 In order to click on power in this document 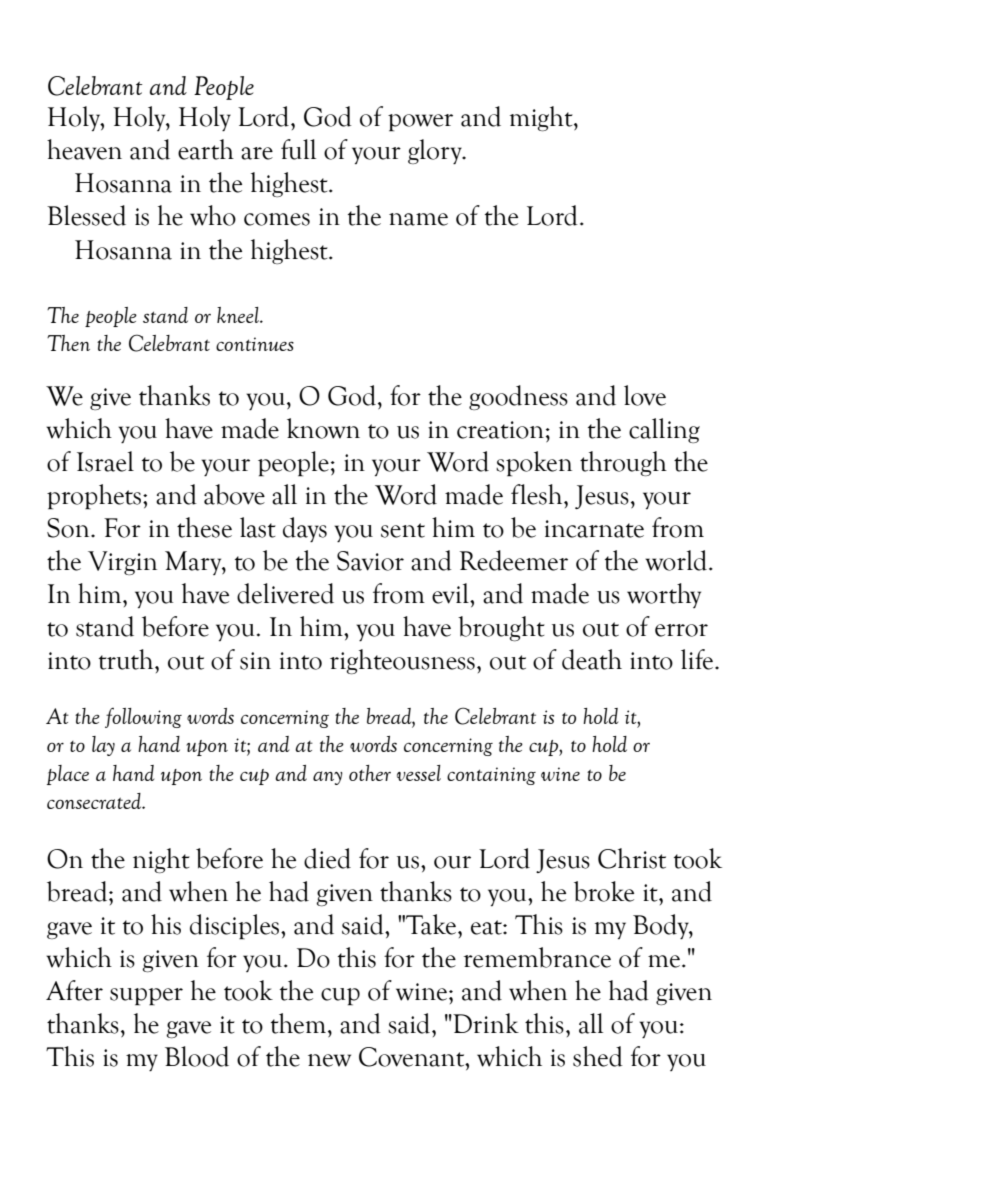, I will do `click(420, 123)`.
